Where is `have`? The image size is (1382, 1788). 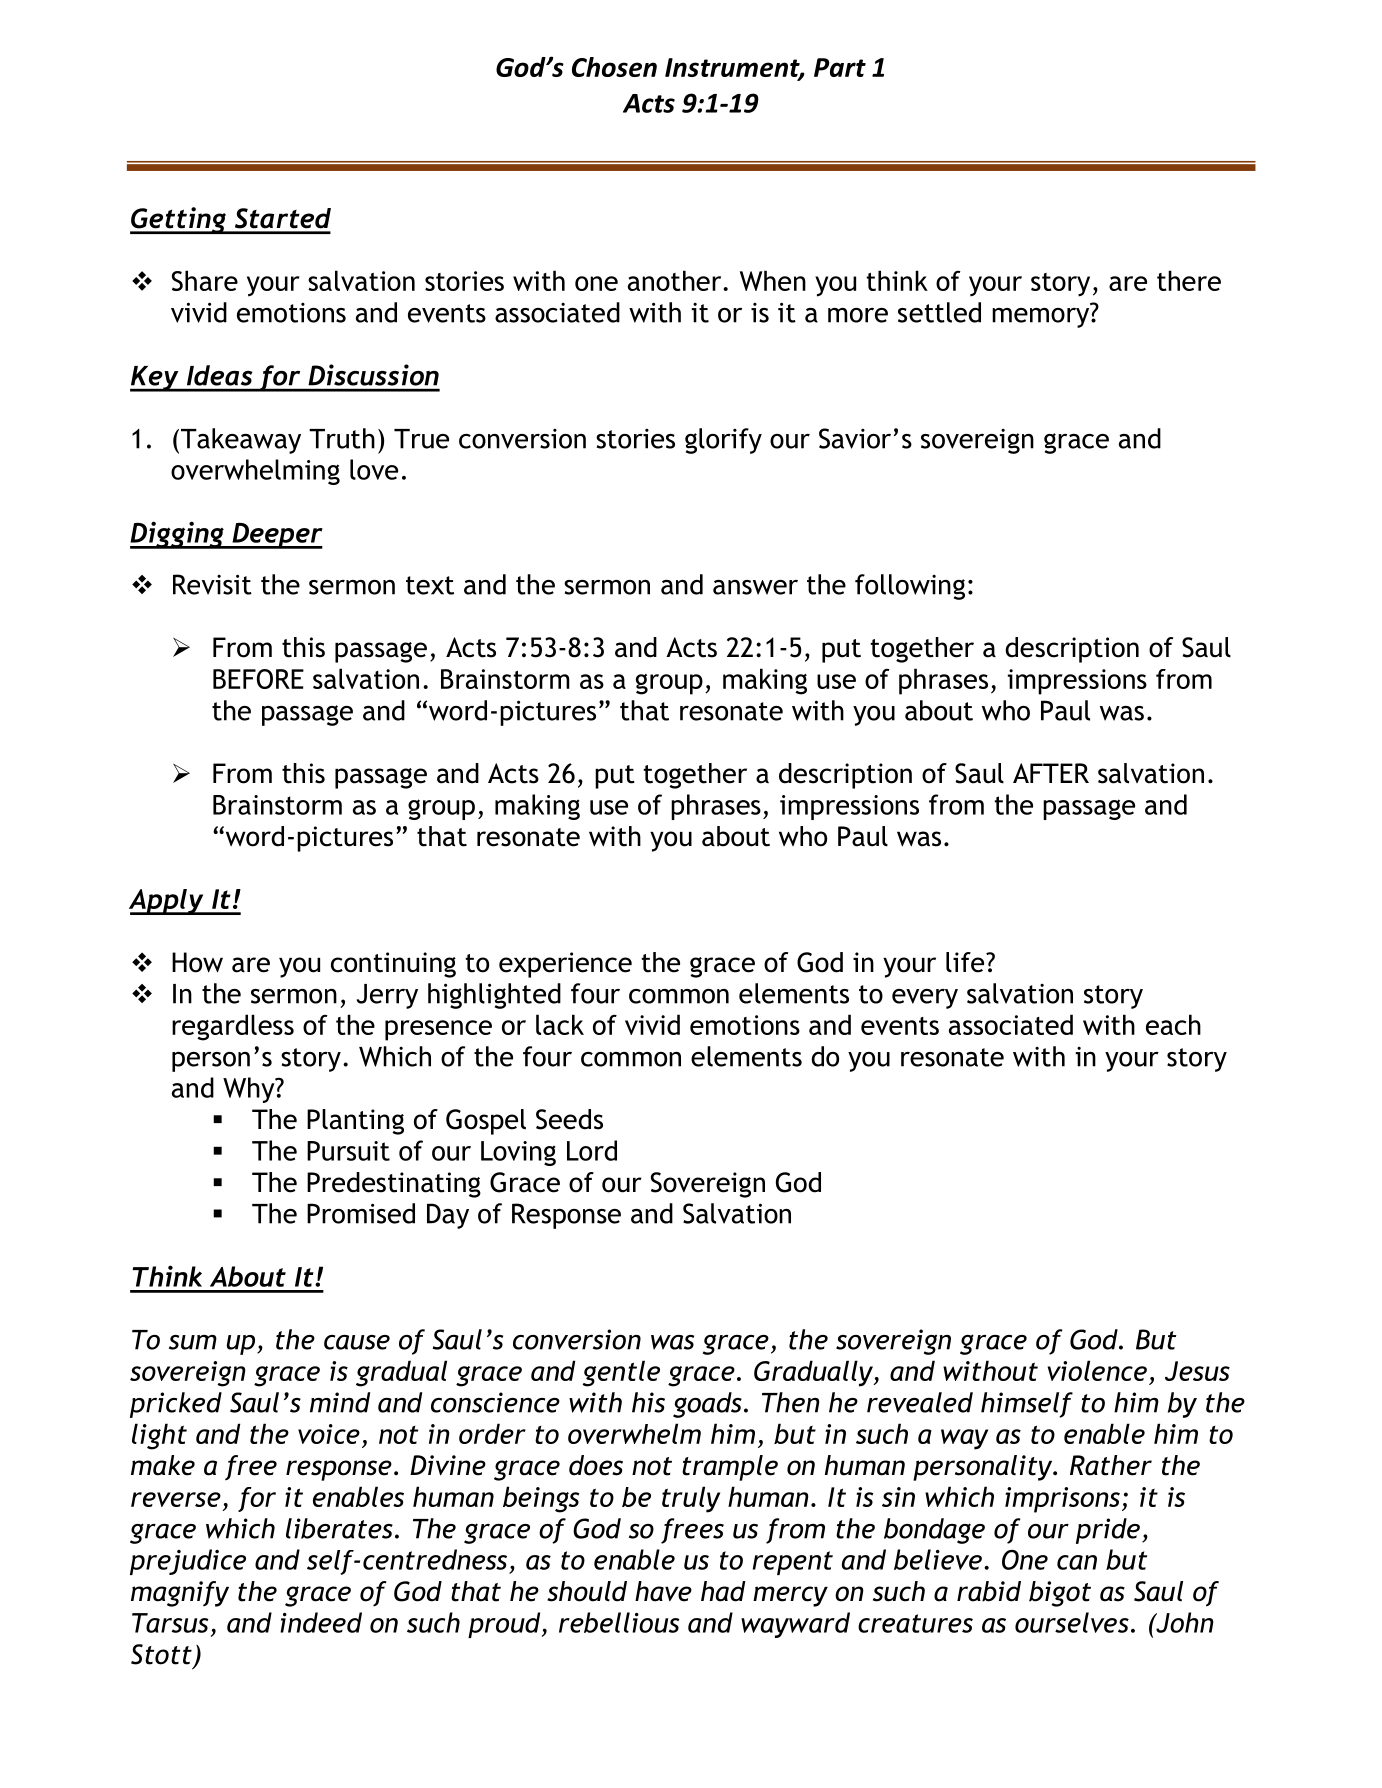
have is located at coordinates (663, 1591).
